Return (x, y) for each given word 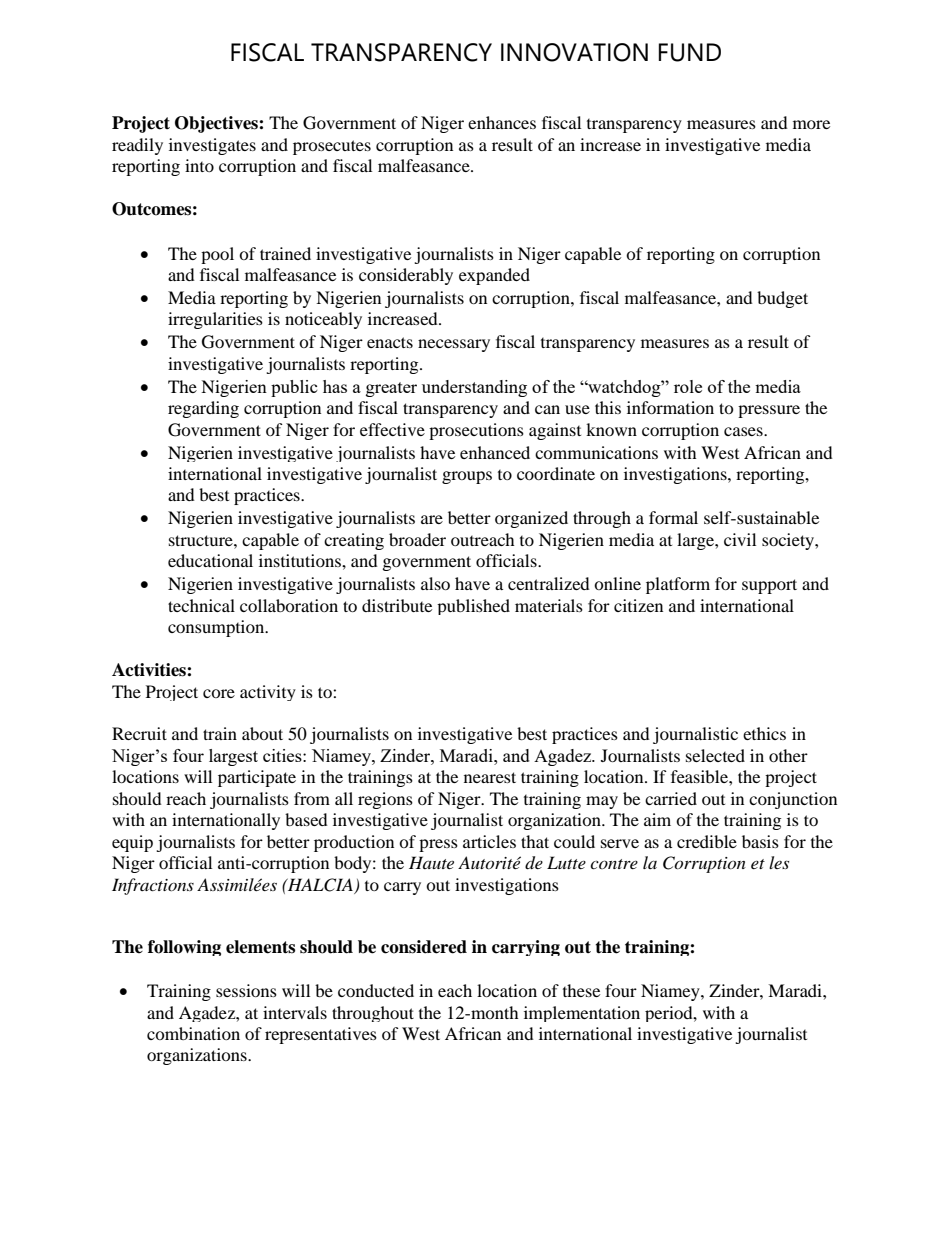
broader (417, 539)
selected (715, 755)
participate (257, 778)
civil (740, 539)
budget (782, 299)
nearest (490, 777)
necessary (454, 345)
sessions (246, 990)
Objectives (217, 124)
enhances (502, 122)
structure (202, 540)
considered (424, 947)
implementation (582, 1014)
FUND (690, 52)
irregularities (215, 320)
